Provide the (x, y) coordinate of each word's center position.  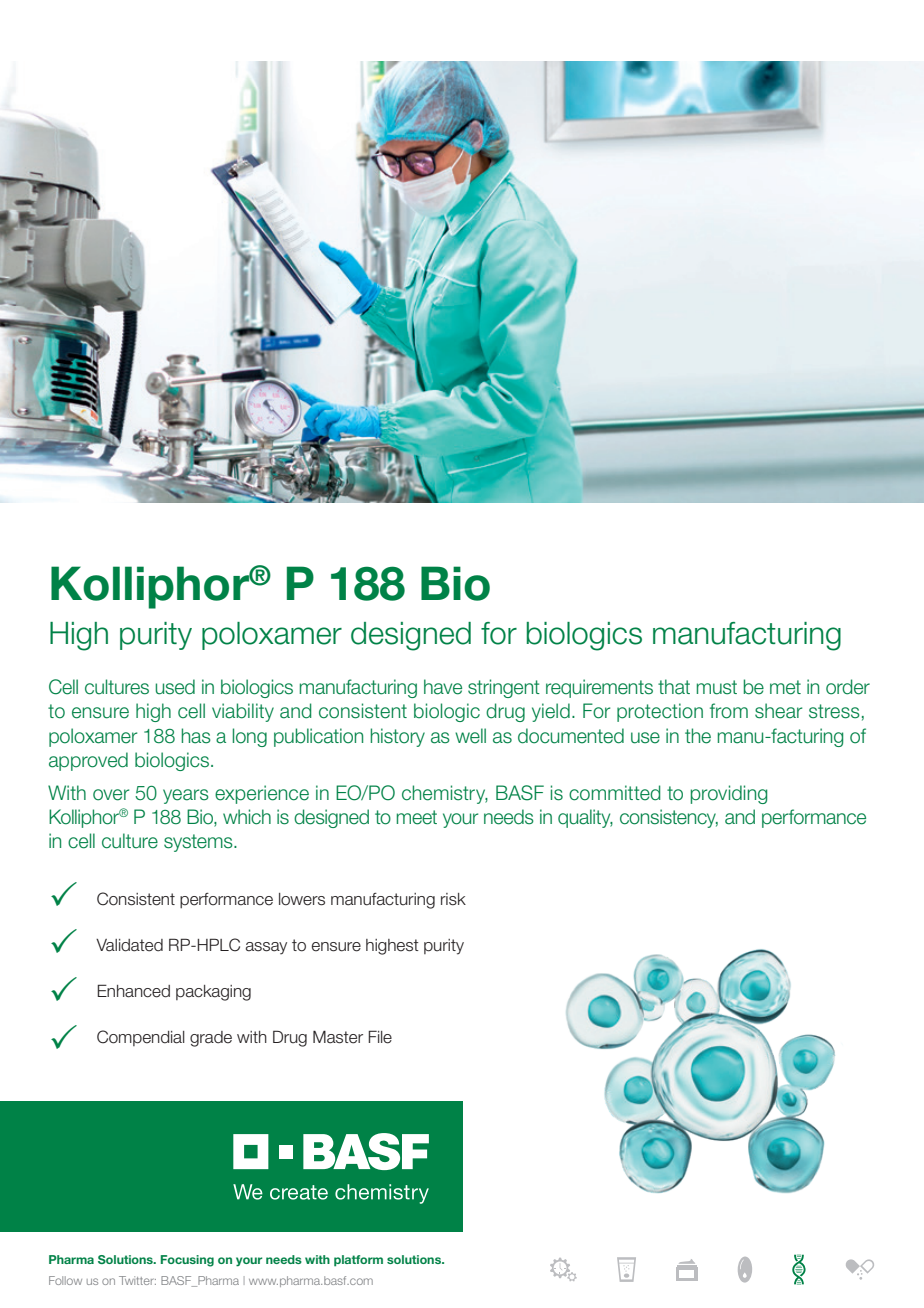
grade (211, 1039)
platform (358, 1261)
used (175, 687)
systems (199, 843)
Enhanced (133, 991)
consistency (669, 818)
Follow (65, 1280)
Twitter (137, 1280)
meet (417, 817)
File (380, 1037)
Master (338, 1037)
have (443, 687)
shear (778, 711)
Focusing (187, 1261)
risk (453, 899)
